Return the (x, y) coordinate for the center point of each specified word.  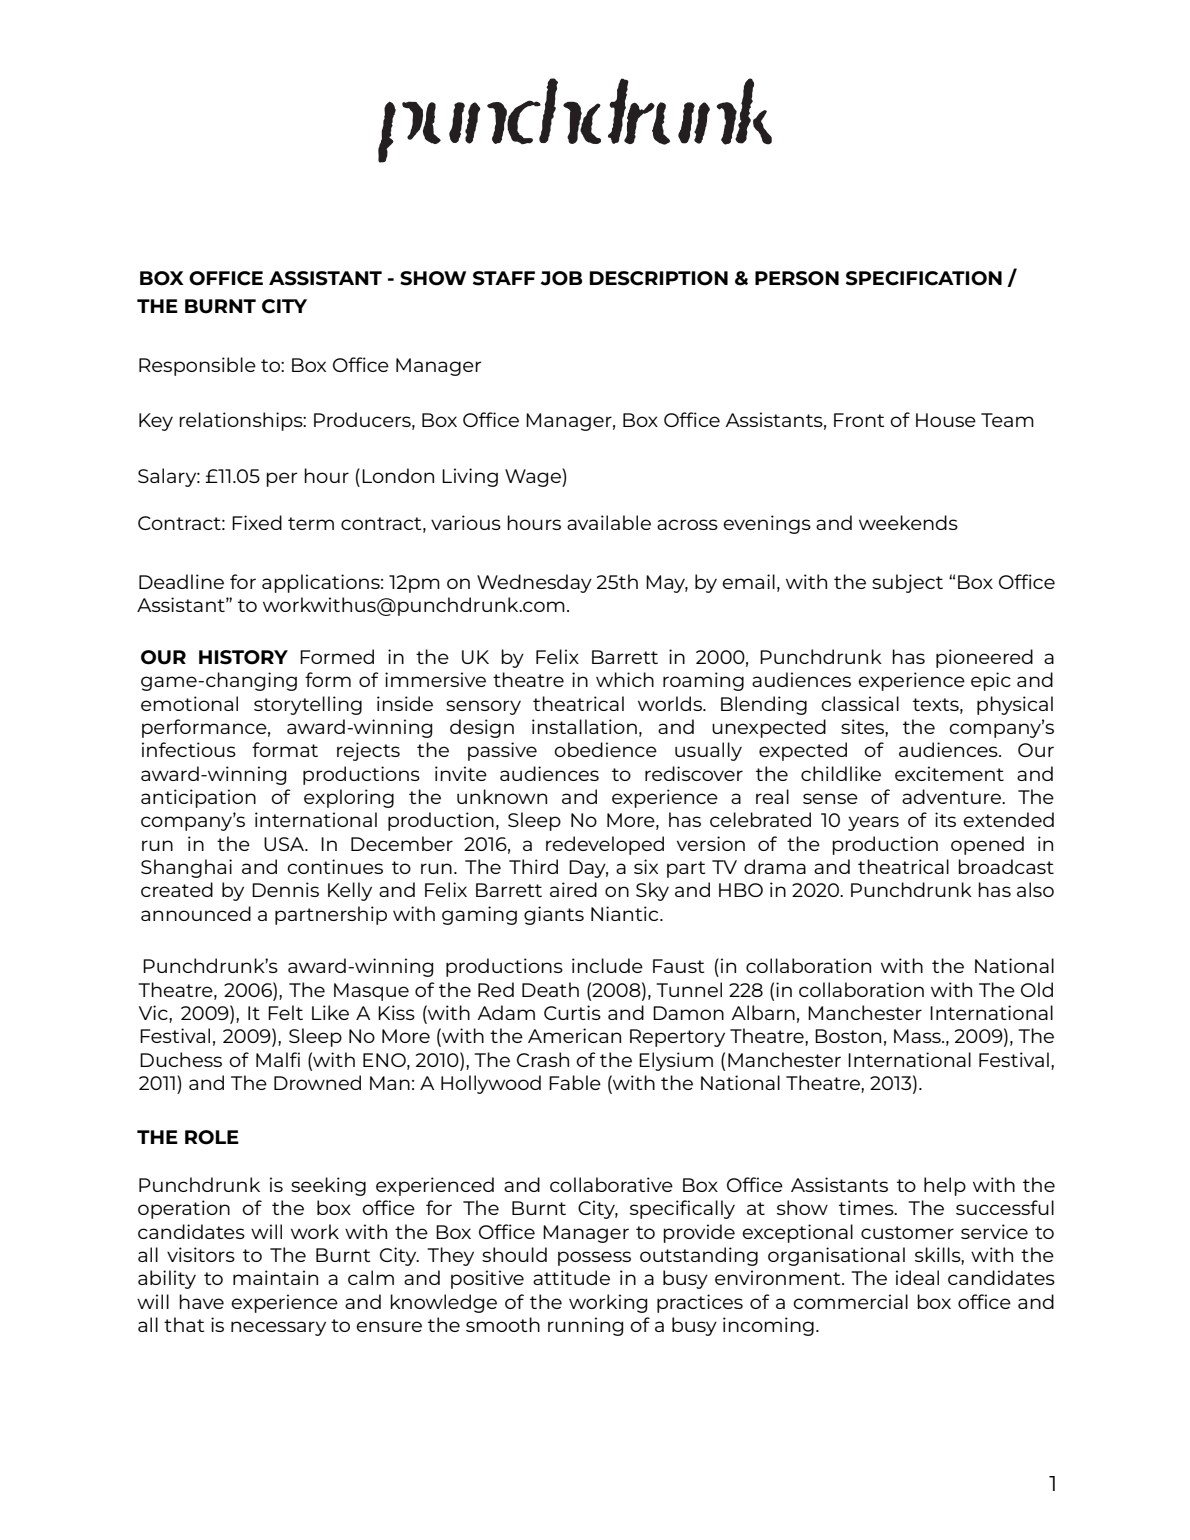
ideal (917, 1277)
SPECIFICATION (924, 278)
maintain (275, 1277)
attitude (571, 1277)
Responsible (197, 366)
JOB (561, 278)
